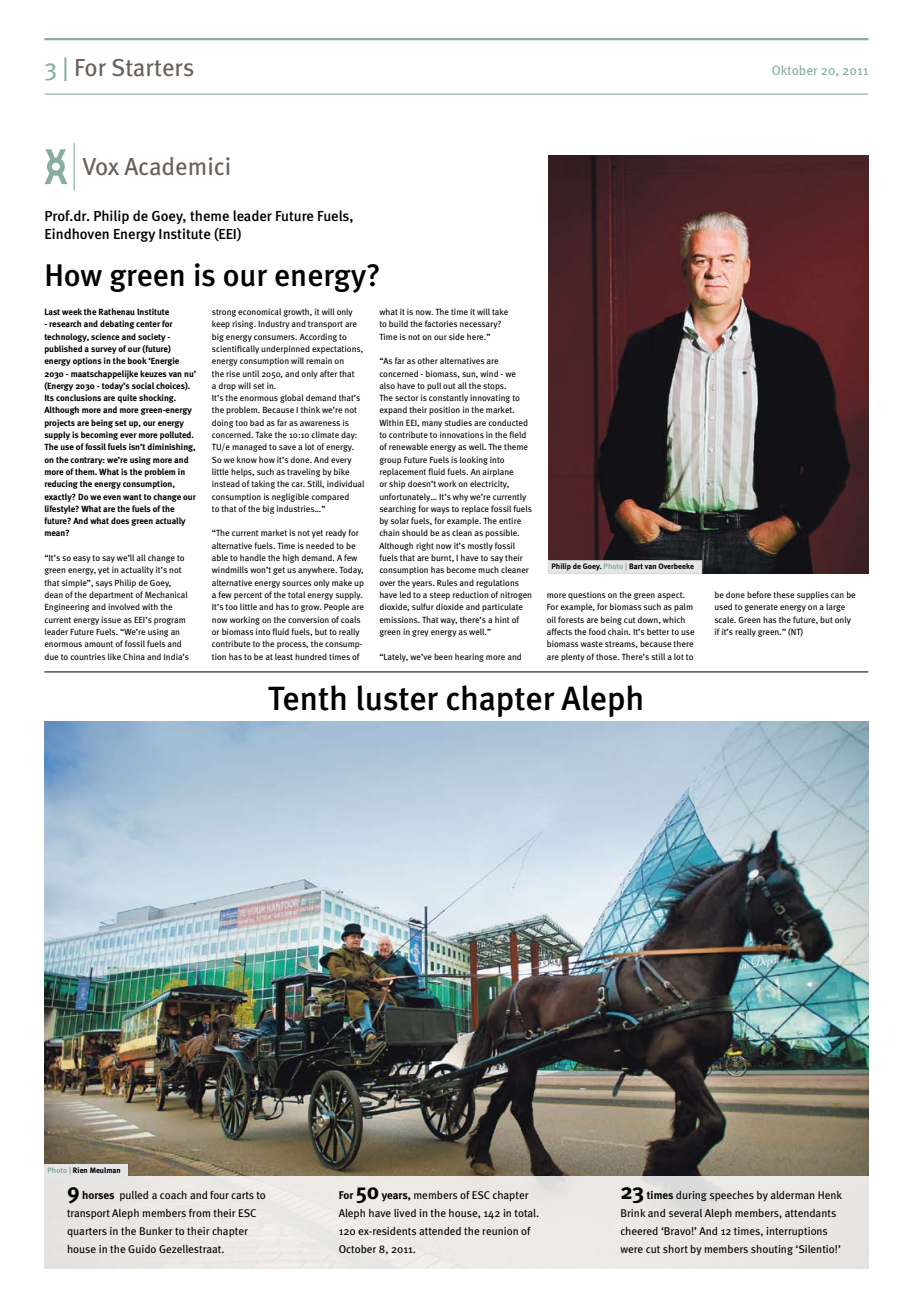 Image resolution: width=916 pixels, height=1316 pixels. I want to click on field, so click(517, 434).
